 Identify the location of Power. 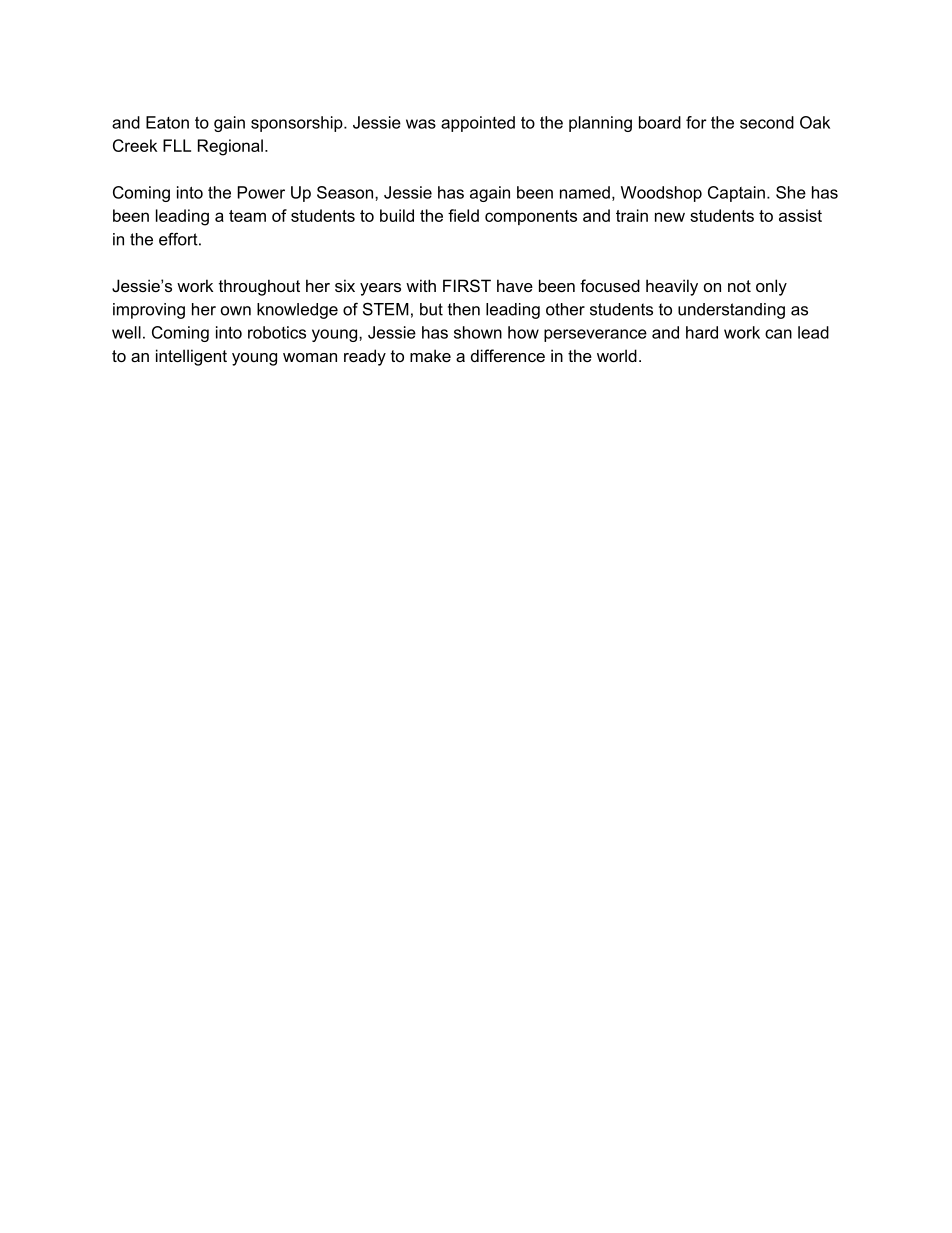
(261, 192).
